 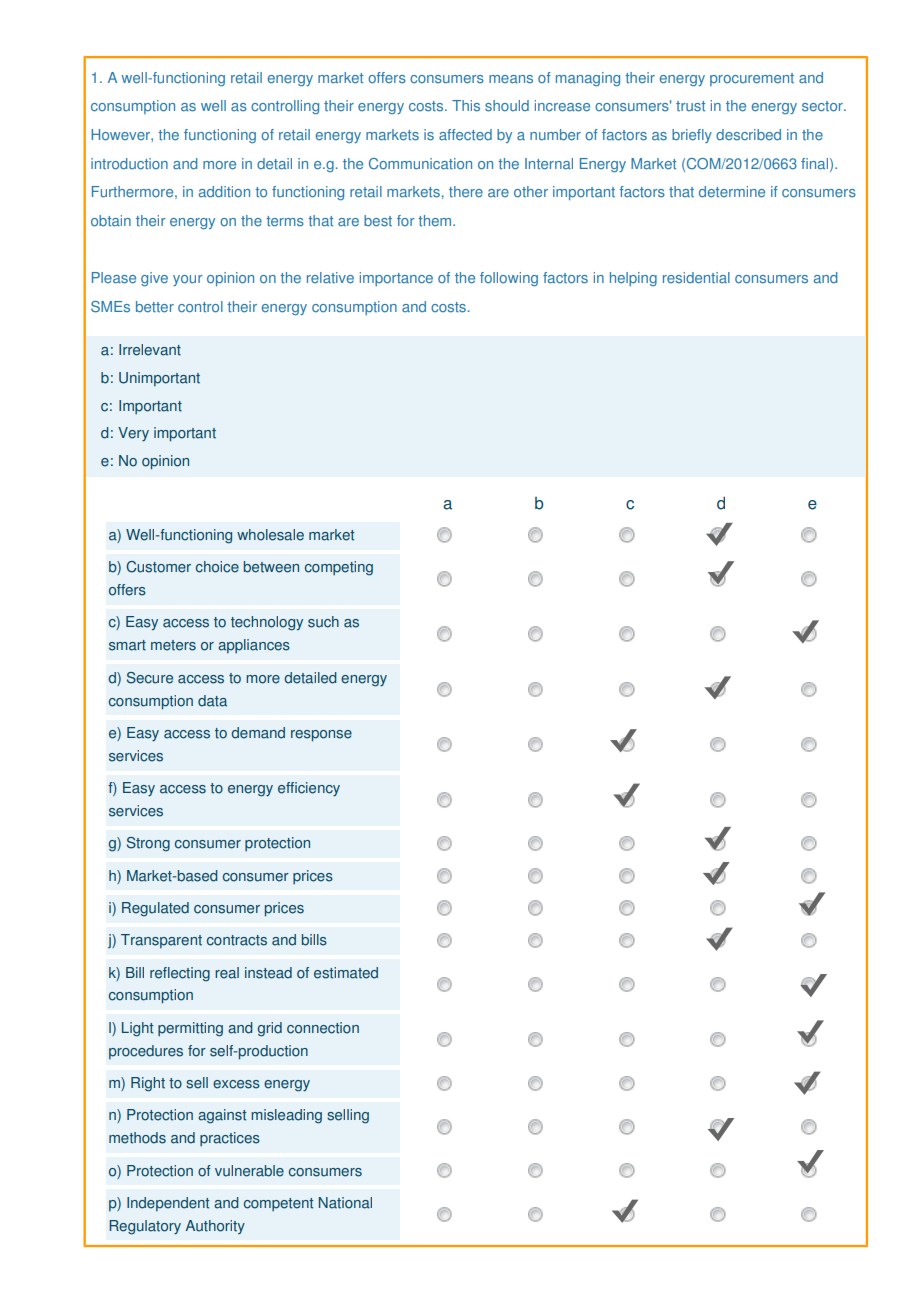 I want to click on described, so click(x=748, y=135).
